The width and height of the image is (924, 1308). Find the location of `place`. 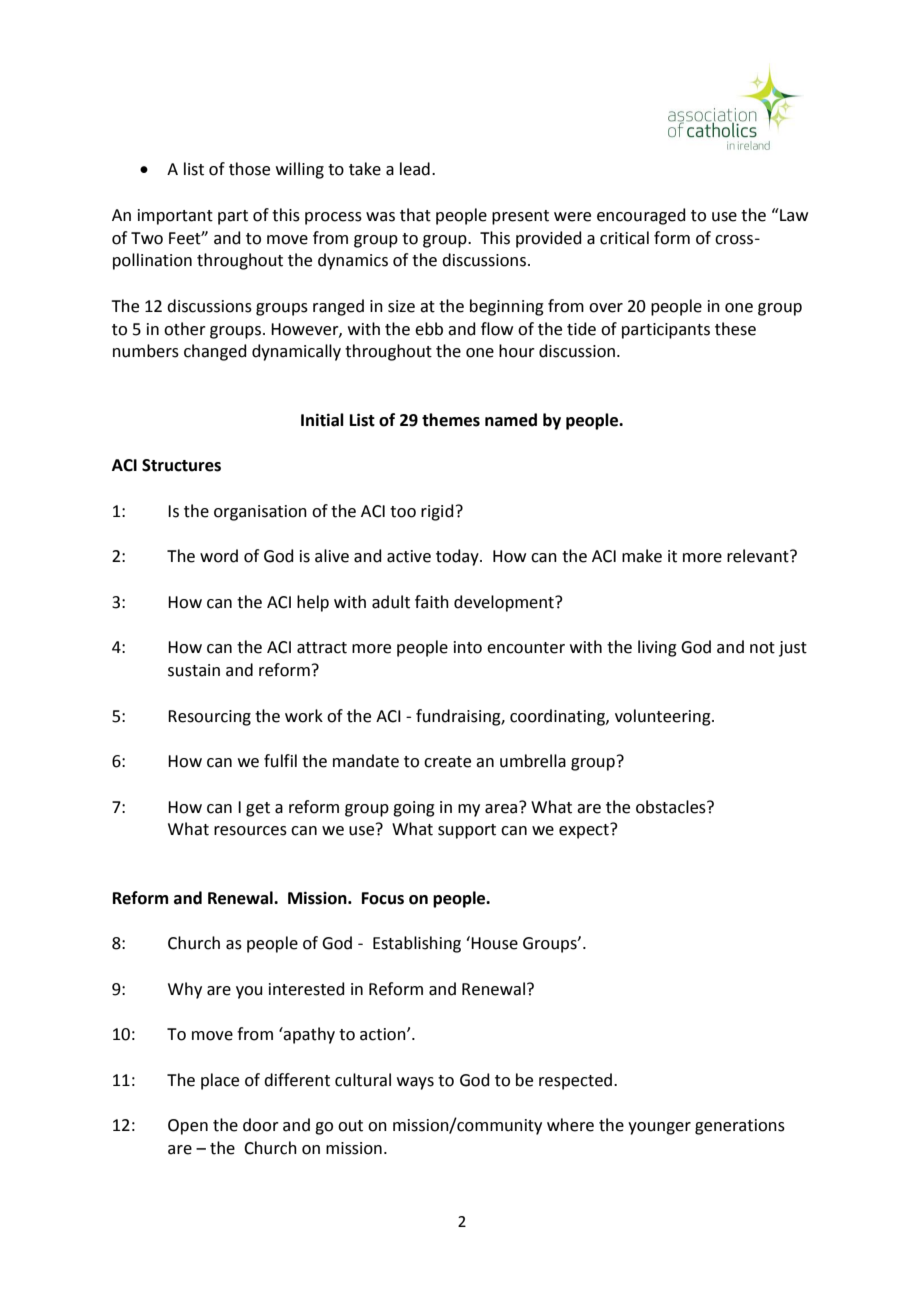

place is located at coordinates (220, 1081).
